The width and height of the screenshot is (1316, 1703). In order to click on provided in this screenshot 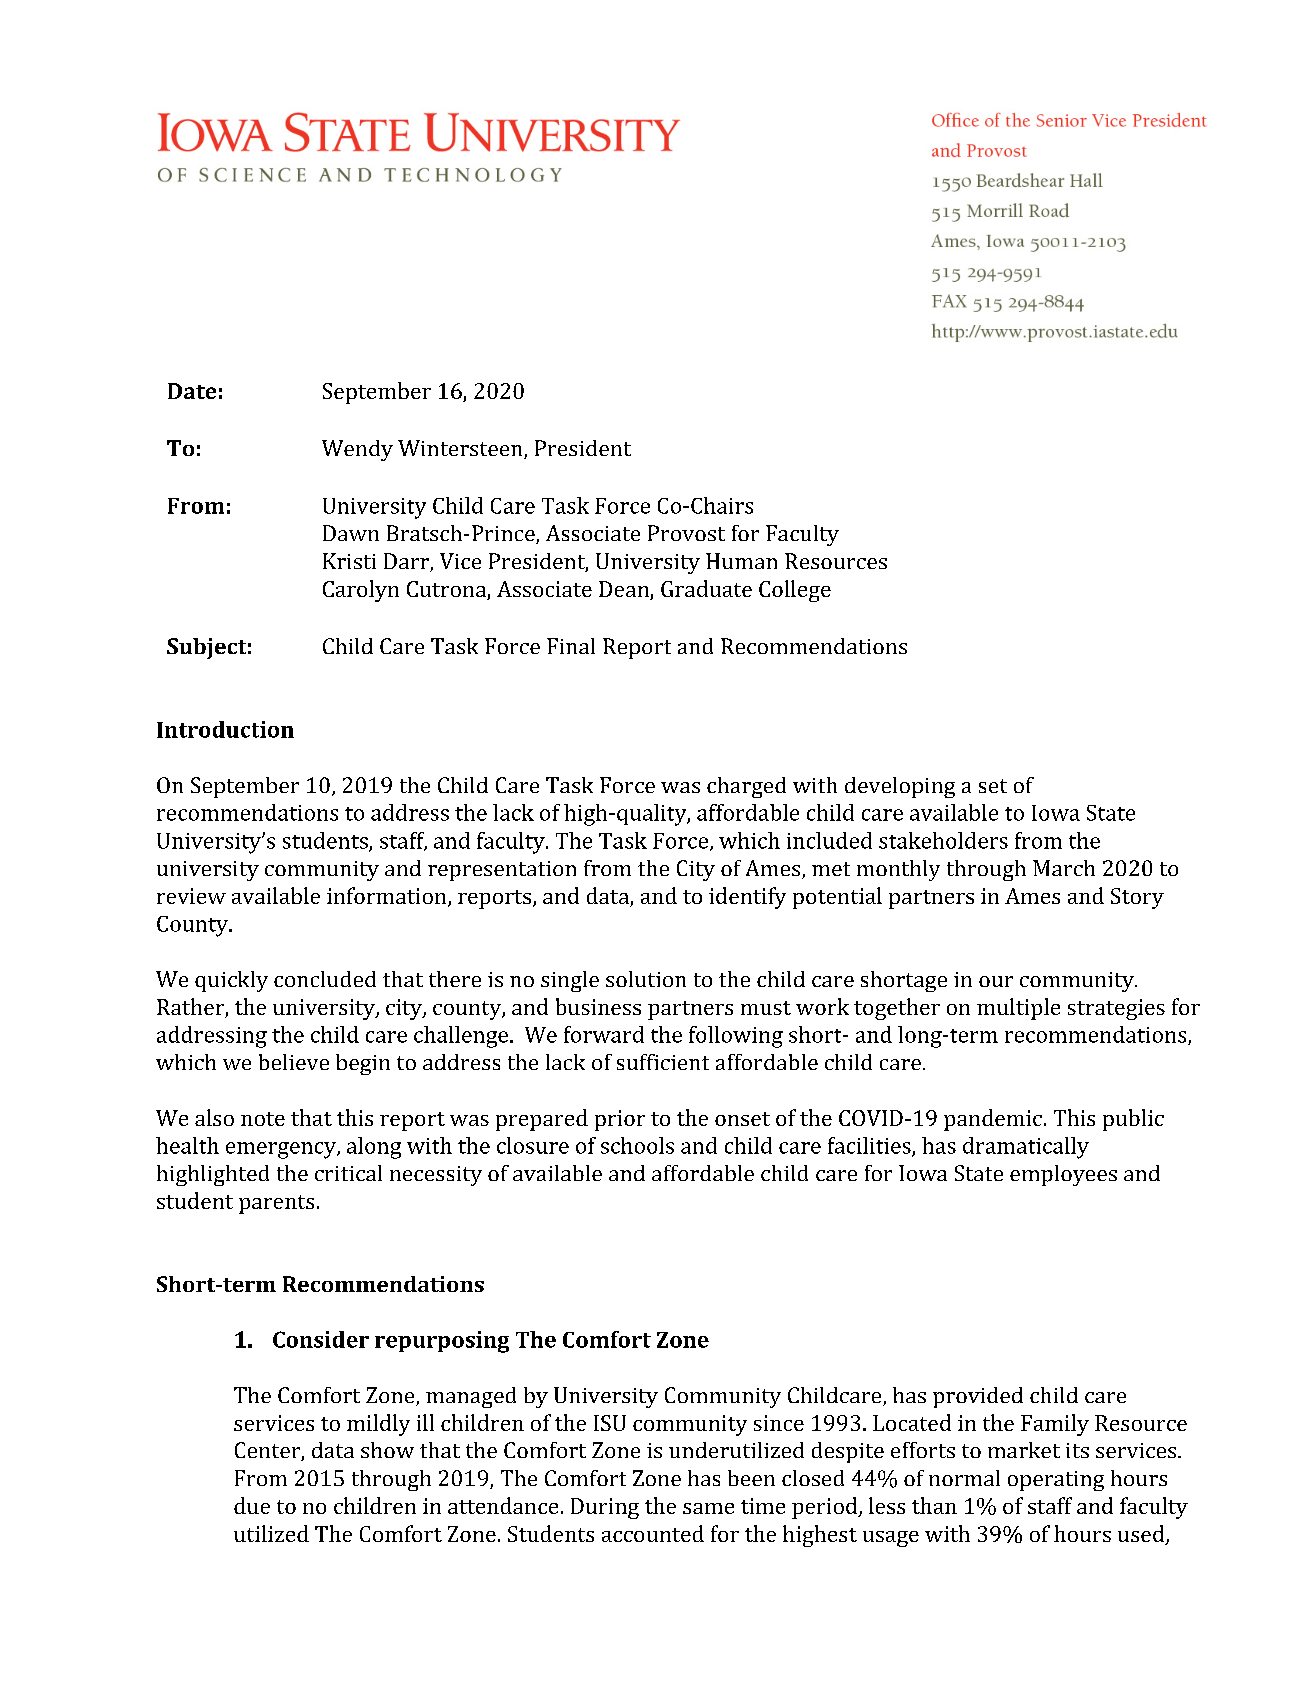, I will do `click(978, 1397)`.
